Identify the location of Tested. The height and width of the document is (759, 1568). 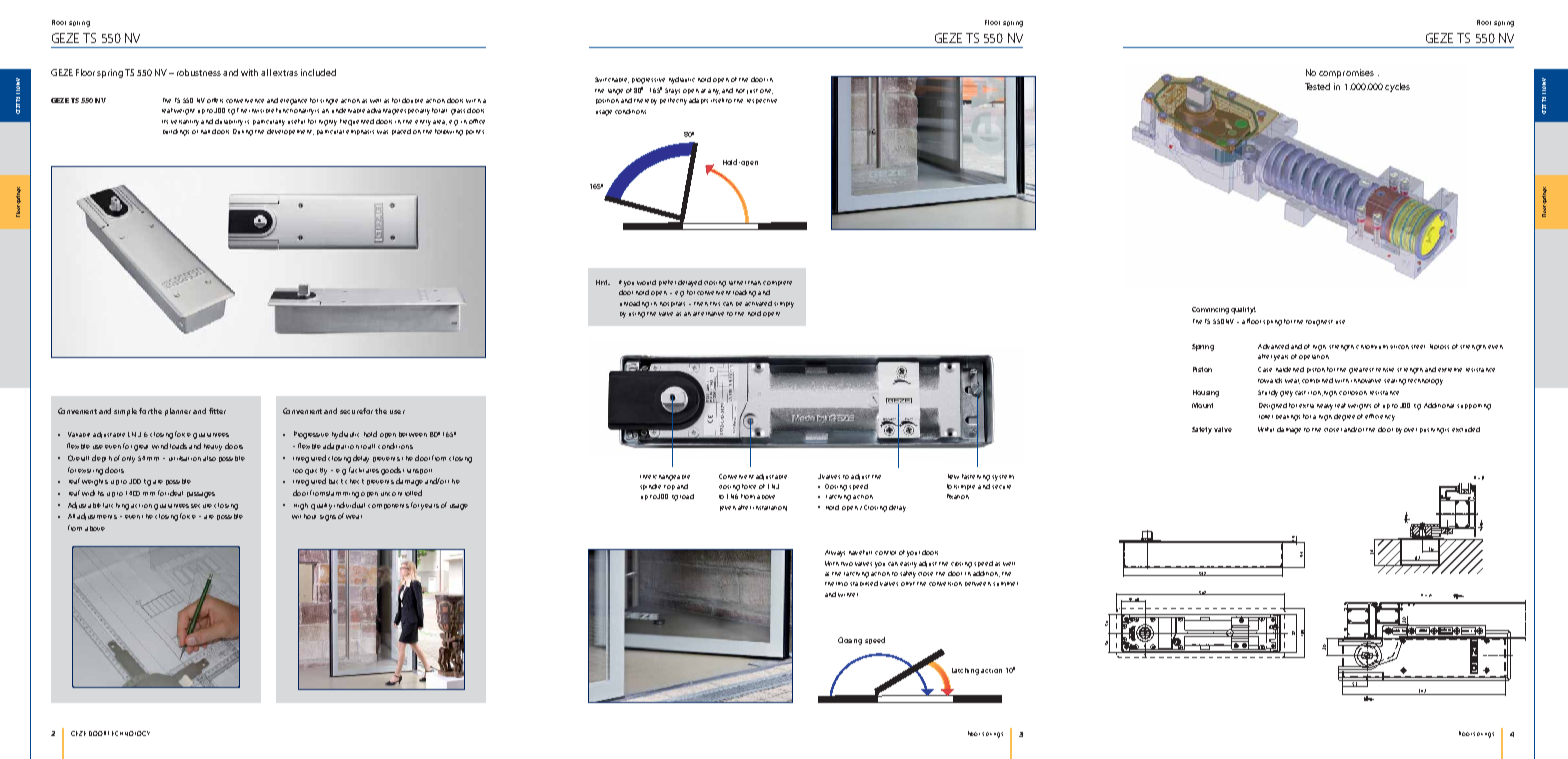
(1317, 86).
